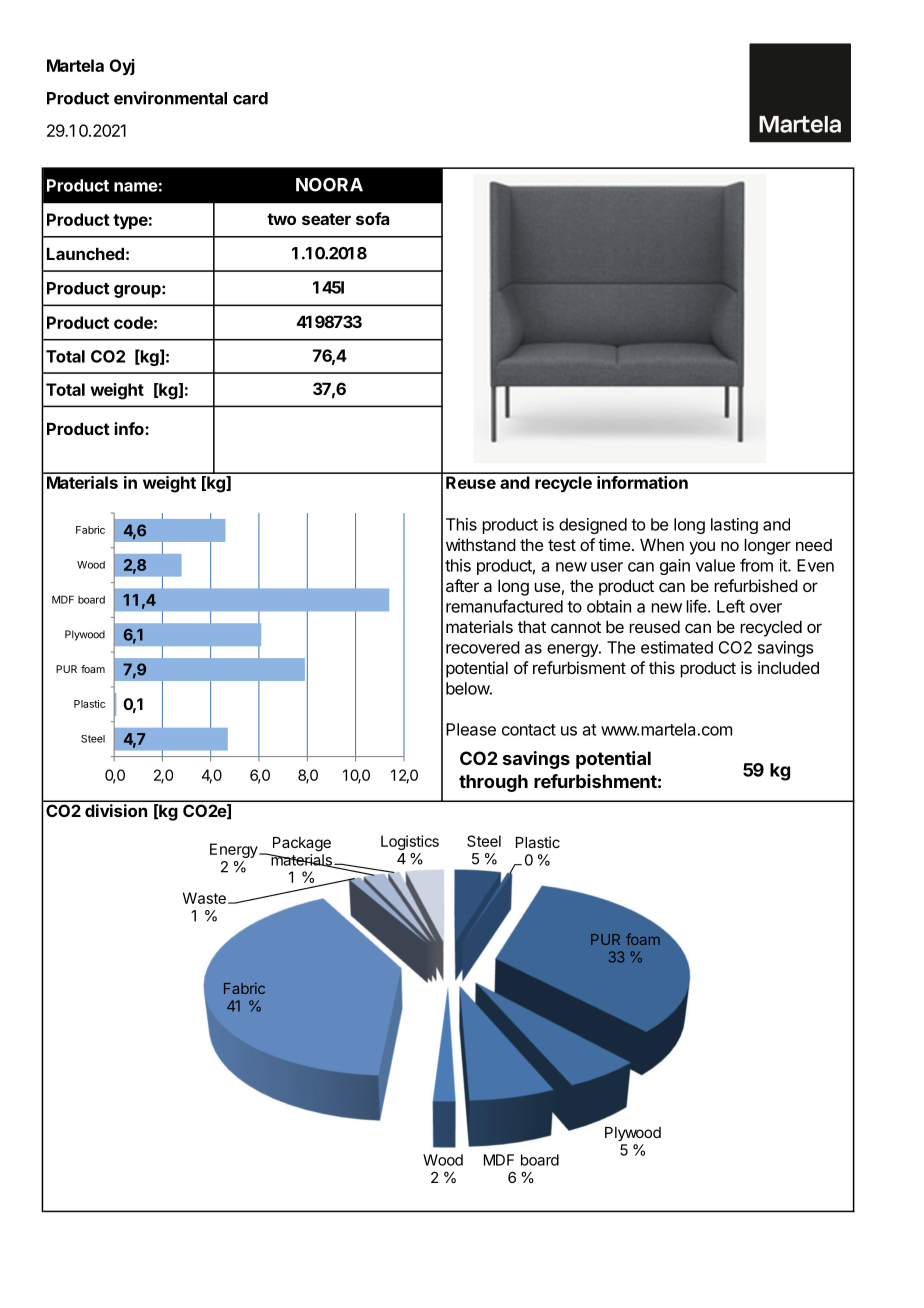 The image size is (924, 1308). What do you see at coordinates (593, 526) in the screenshot?
I see `designed` at bounding box center [593, 526].
